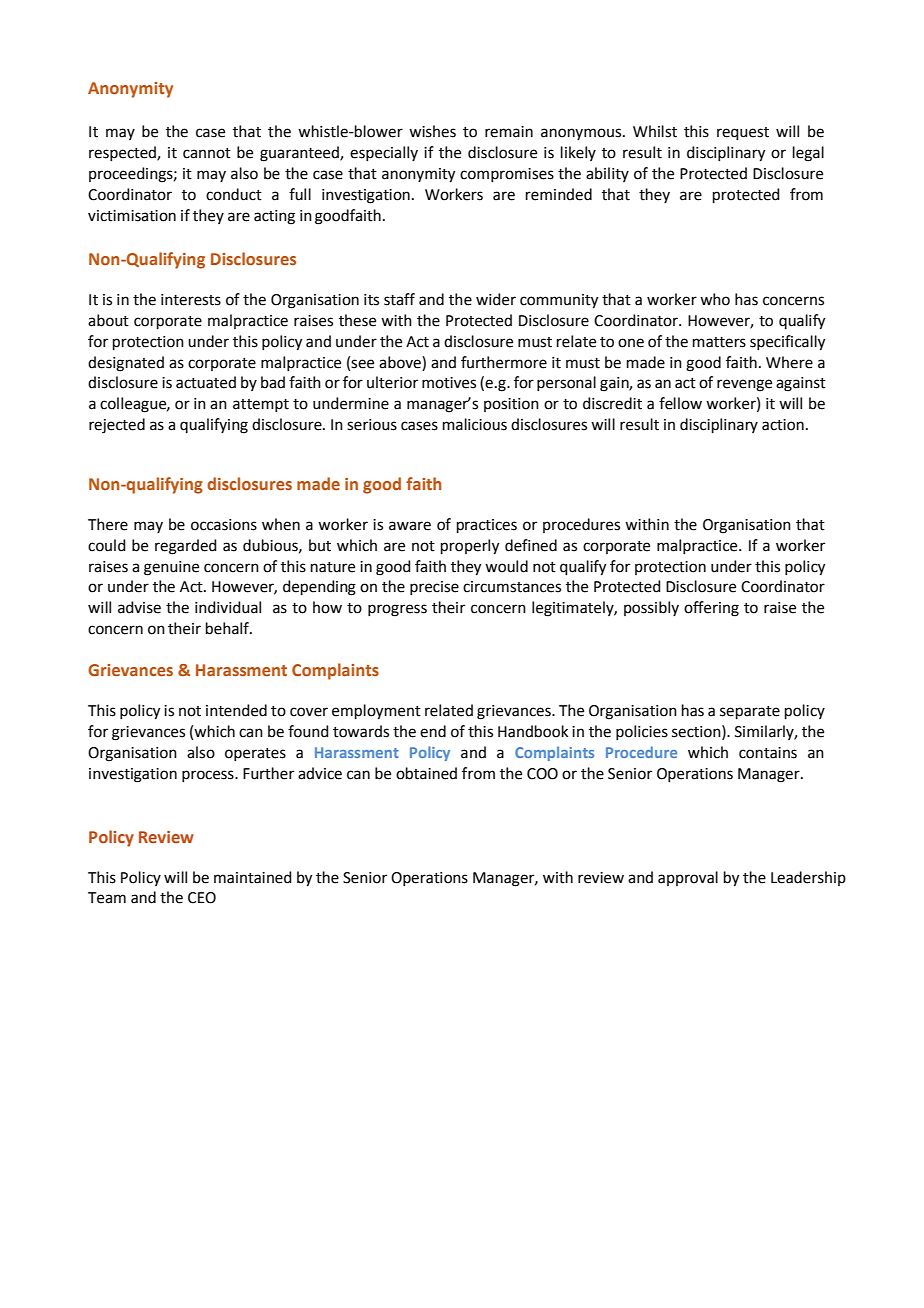 This screenshot has height=1308, width=924. What do you see at coordinates (432, 131) in the screenshot?
I see `wishes` at bounding box center [432, 131].
